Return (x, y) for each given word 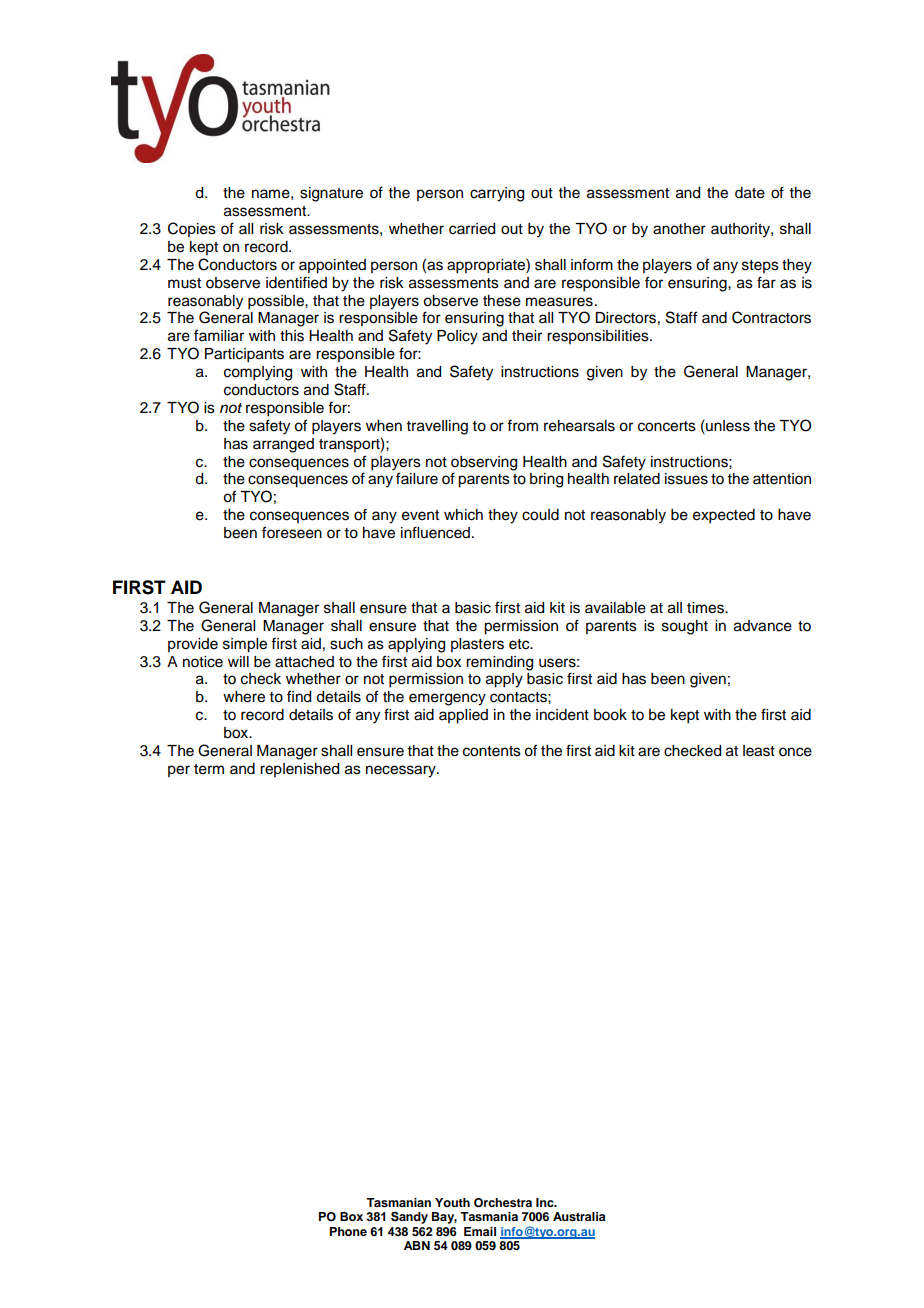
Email (480, 1231)
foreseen (292, 532)
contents (492, 751)
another (679, 229)
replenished (299, 770)
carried (472, 229)
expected (724, 516)
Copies (192, 229)
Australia (579, 1216)
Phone (348, 1231)
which (463, 515)
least (759, 751)
